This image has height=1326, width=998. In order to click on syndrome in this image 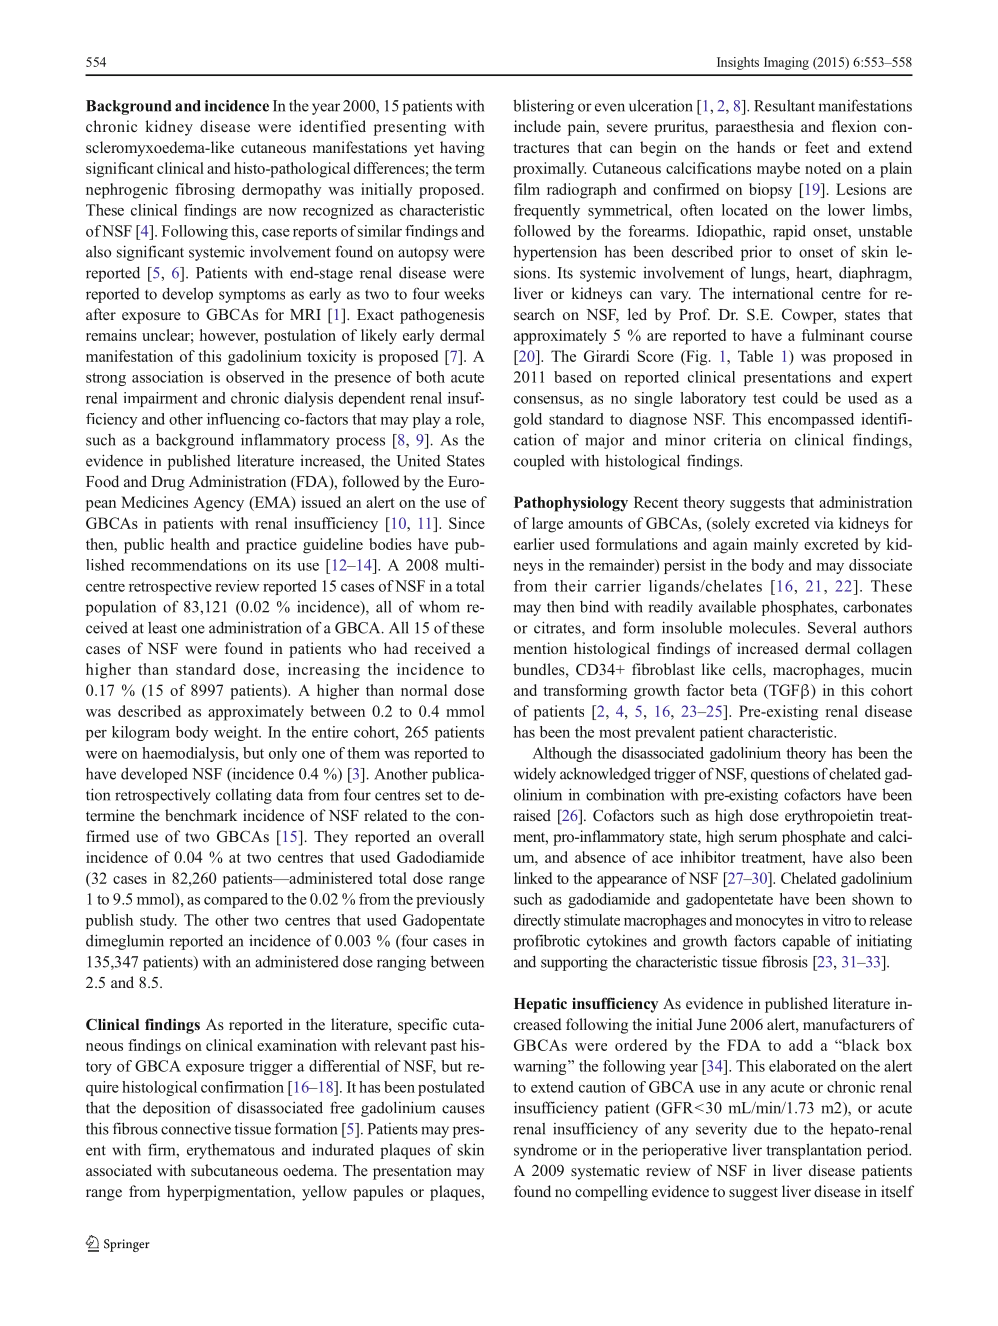, I will do `click(545, 1151)`.
